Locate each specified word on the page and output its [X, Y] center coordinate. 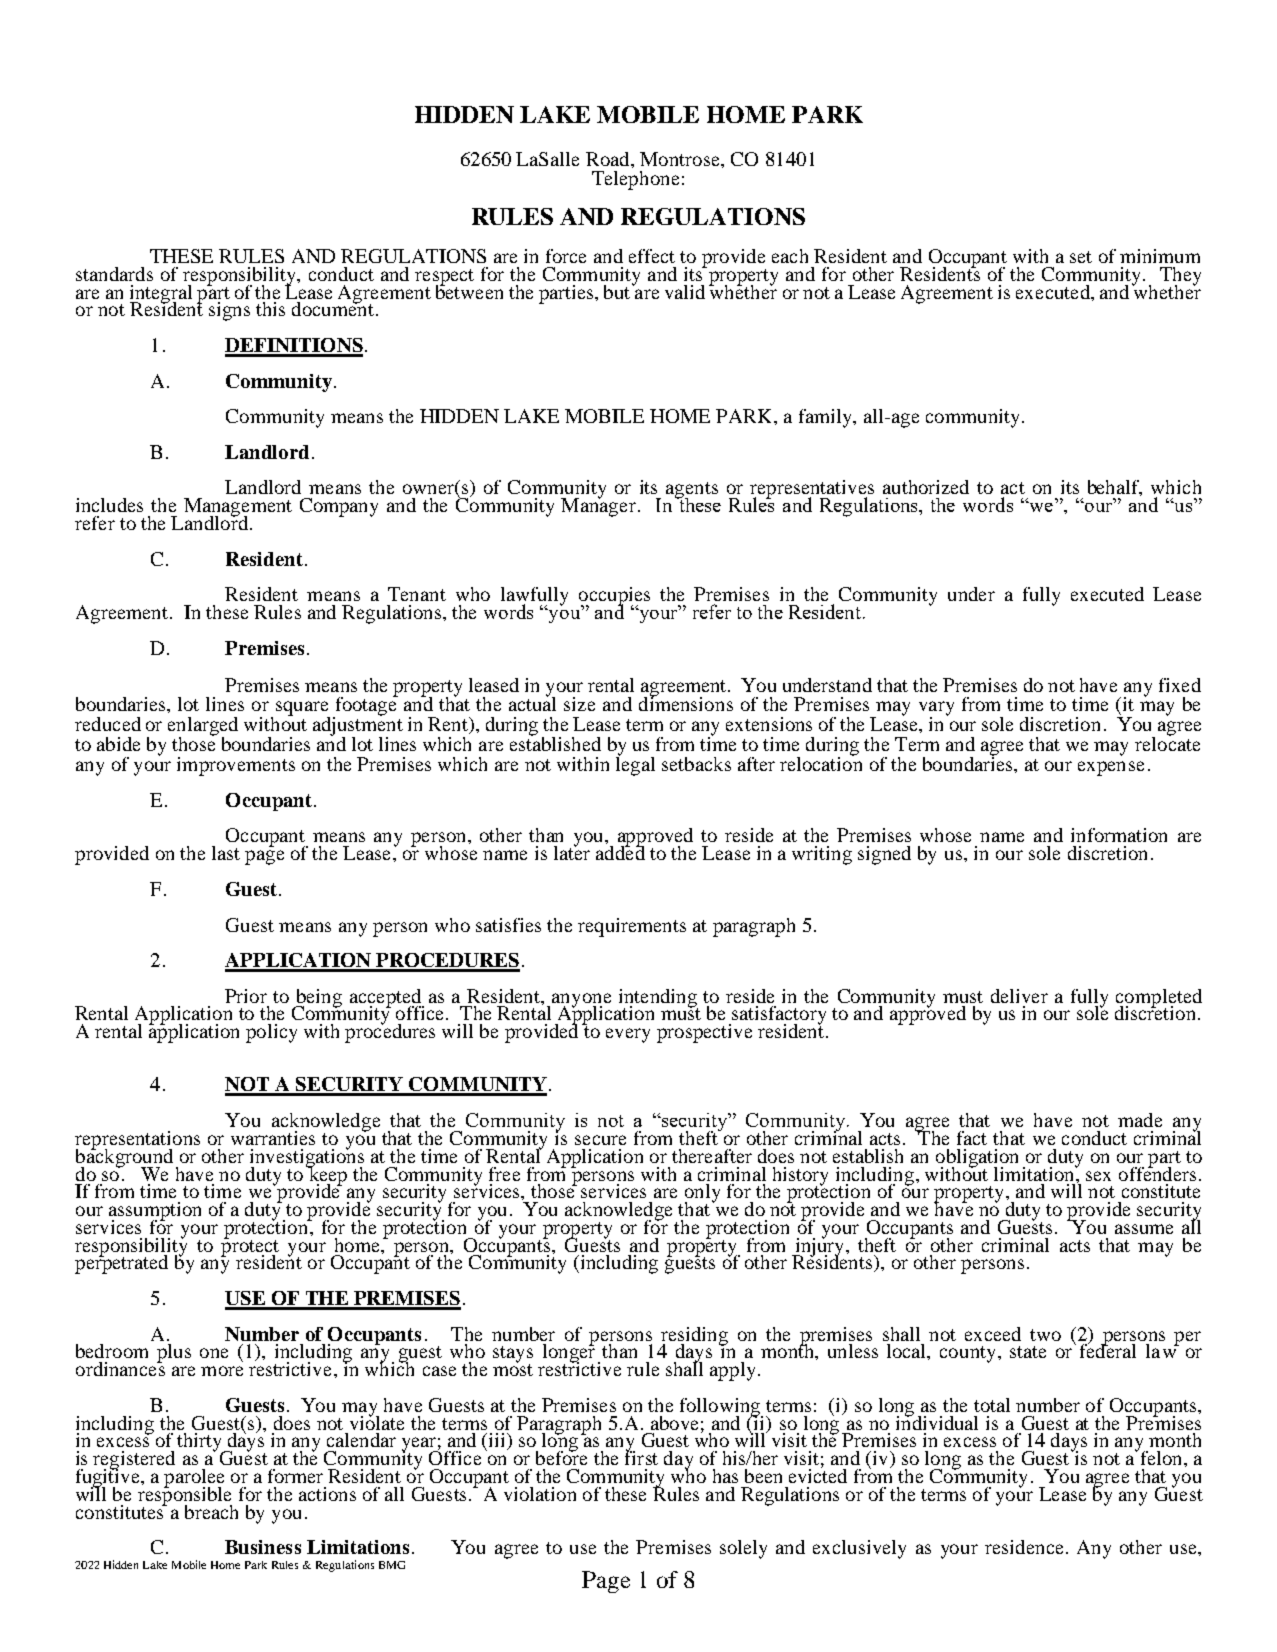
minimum [1160, 256]
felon [1161, 1457]
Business [263, 1547]
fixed [1180, 685]
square [303, 709]
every [628, 1035]
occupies [614, 597]
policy [271, 1033]
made [1140, 1120]
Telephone [635, 180]
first [641, 1457]
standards [114, 274]
